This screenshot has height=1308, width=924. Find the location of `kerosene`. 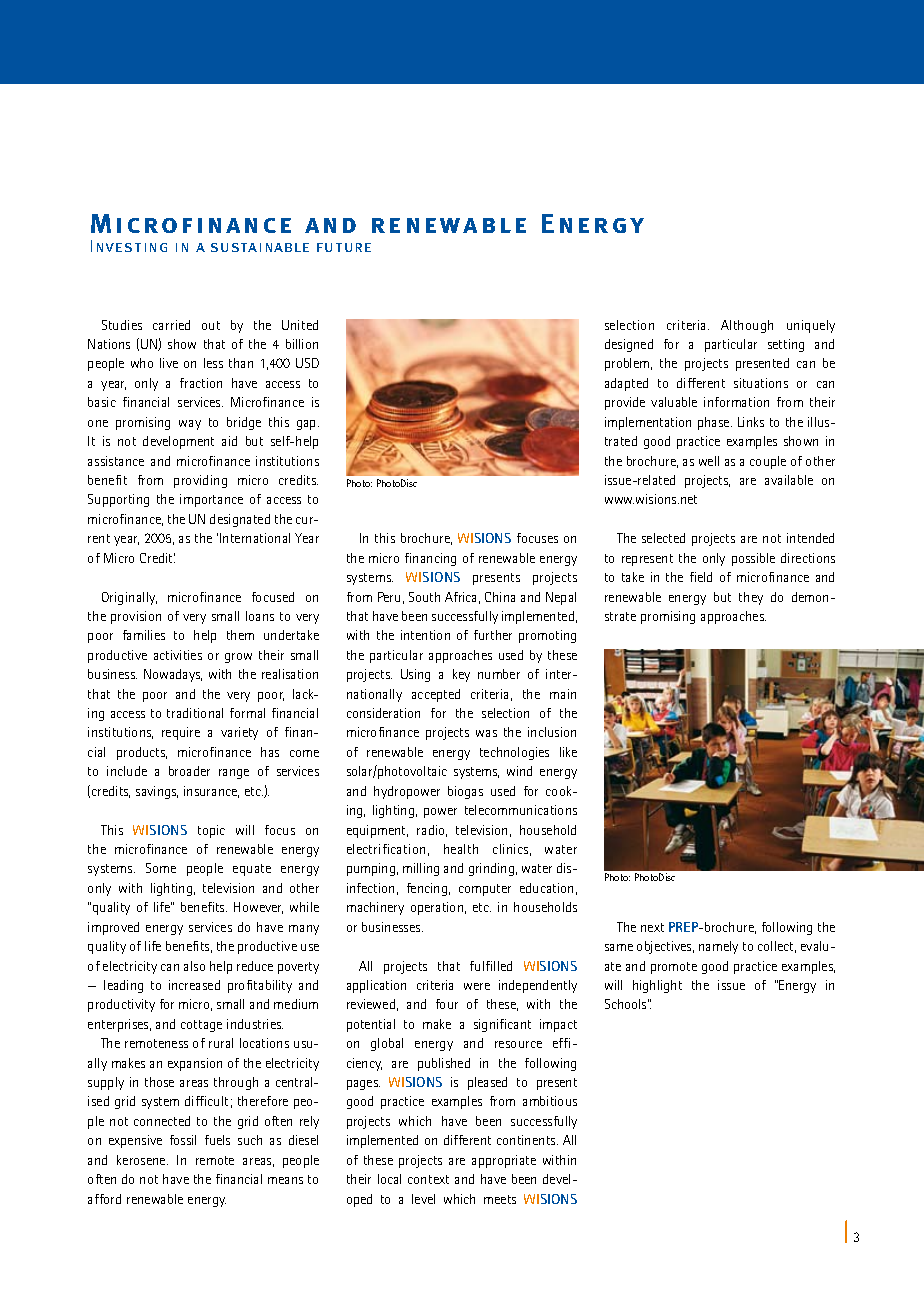

kerosene is located at coordinates (142, 1160).
